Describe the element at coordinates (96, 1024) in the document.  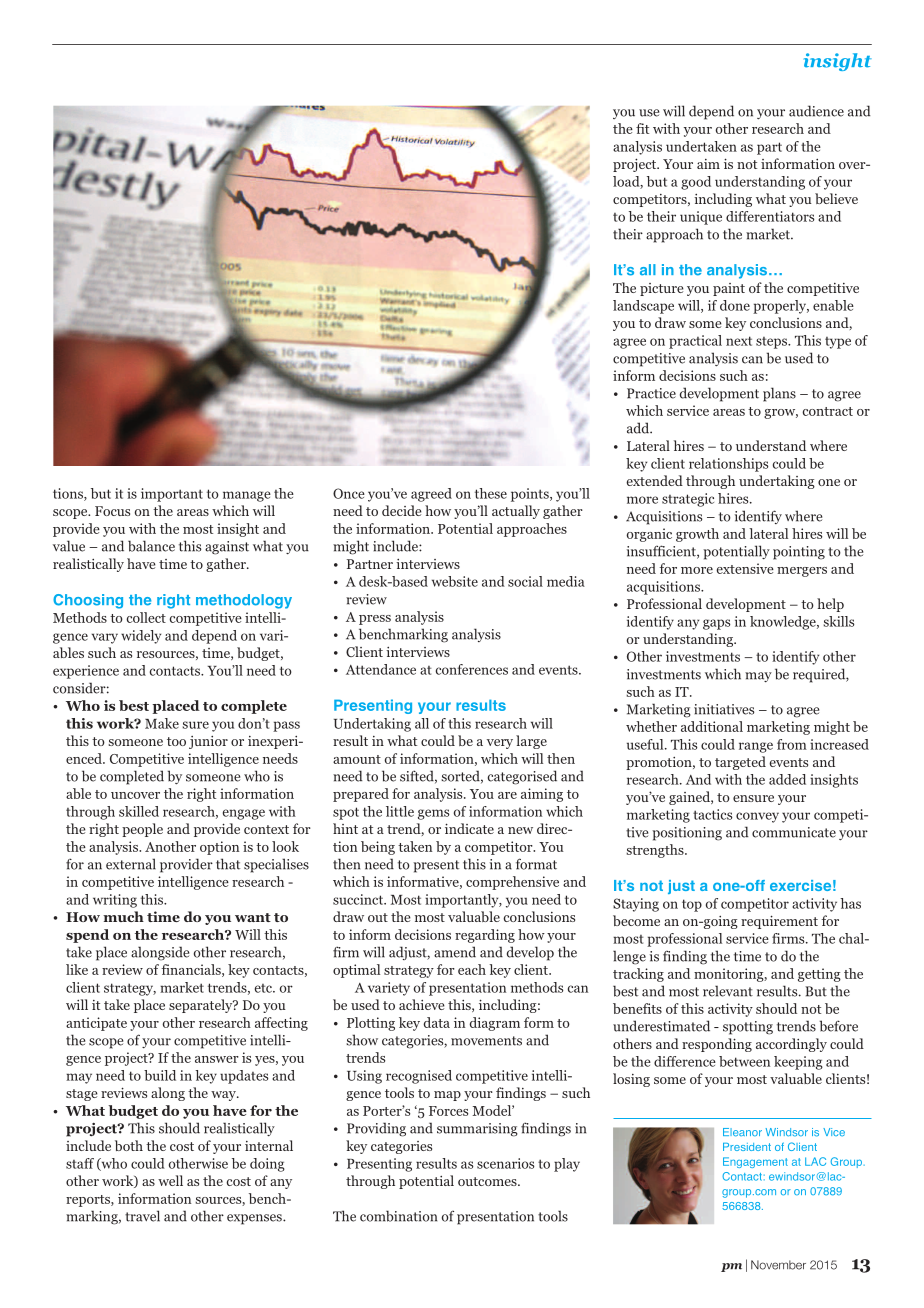
I see `anticipate` at that location.
